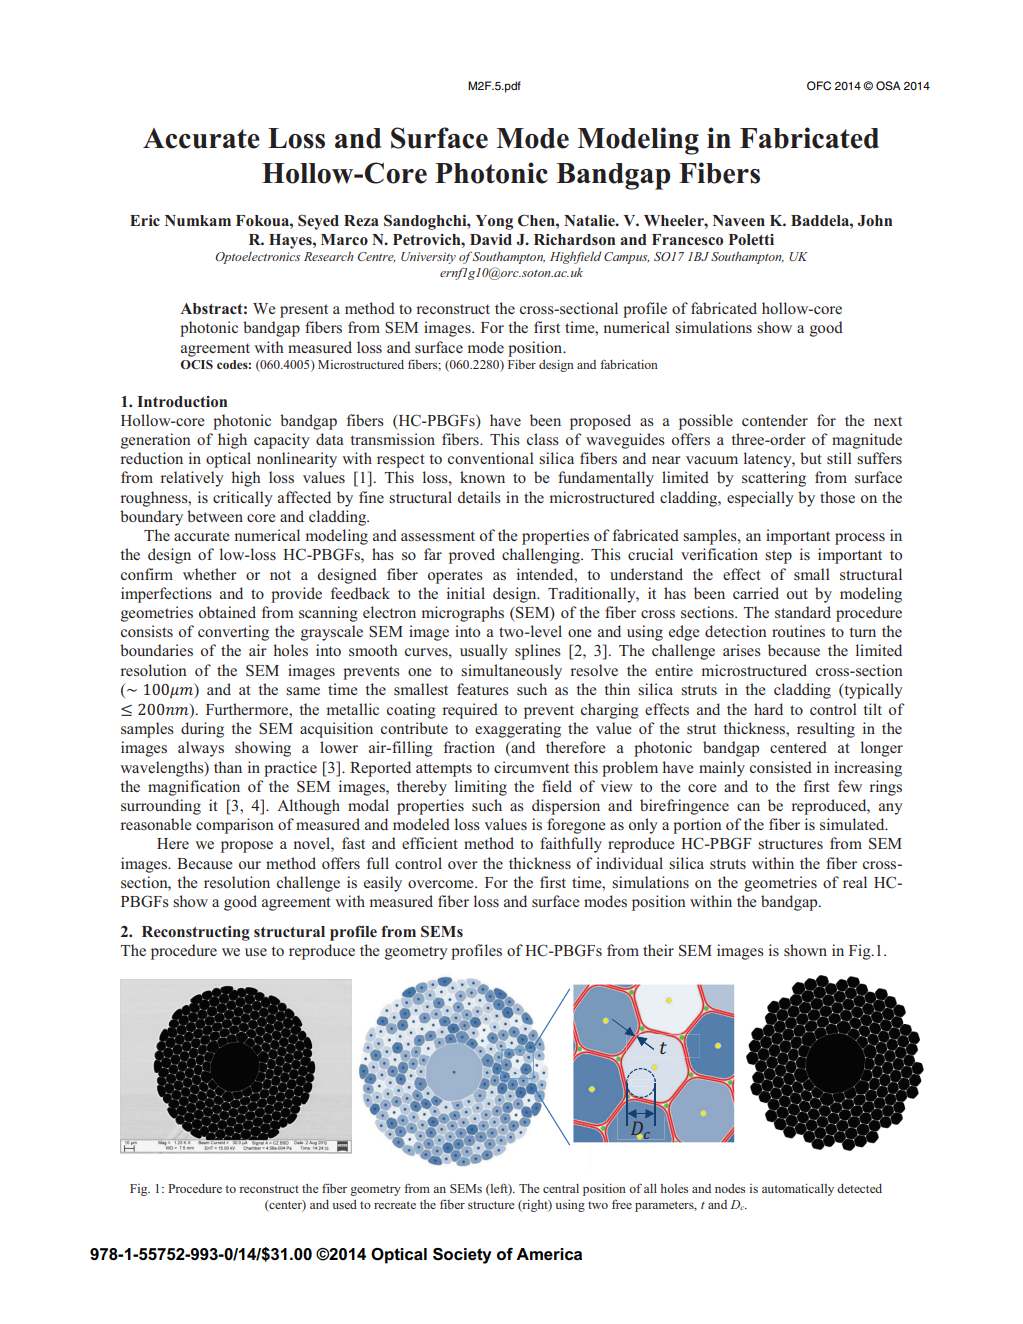 This image has height=1324, width=1023. Describe the element at coordinates (561, 1188) in the image. I see `central` at that location.
